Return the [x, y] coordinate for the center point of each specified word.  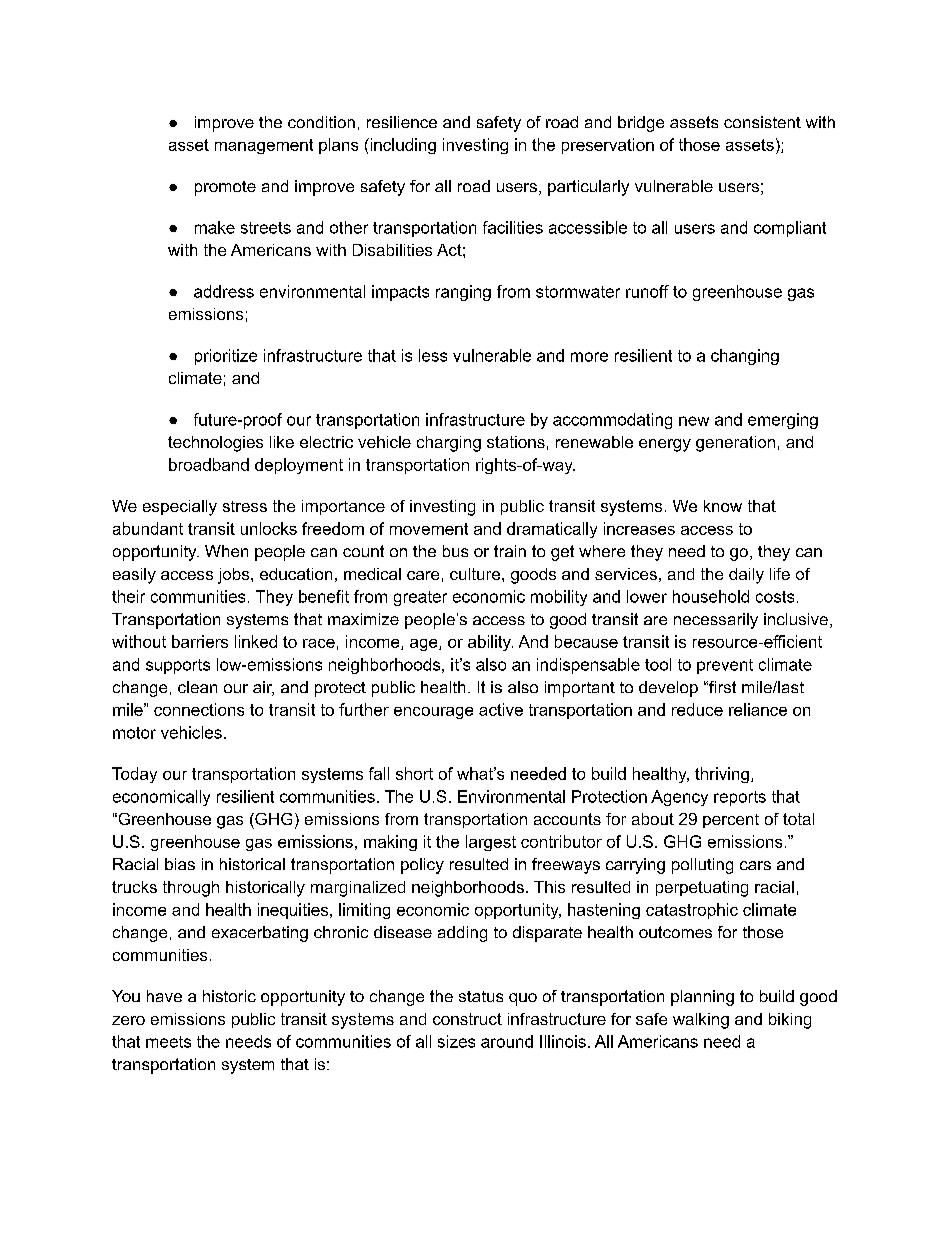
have [164, 996]
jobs [235, 576]
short [414, 773]
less [433, 355]
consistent [762, 122]
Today [134, 775]
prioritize [226, 357]
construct [467, 1019]
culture [475, 574]
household [711, 596]
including [402, 146]
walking [701, 1021]
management [264, 146]
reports [740, 798]
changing [745, 357]
